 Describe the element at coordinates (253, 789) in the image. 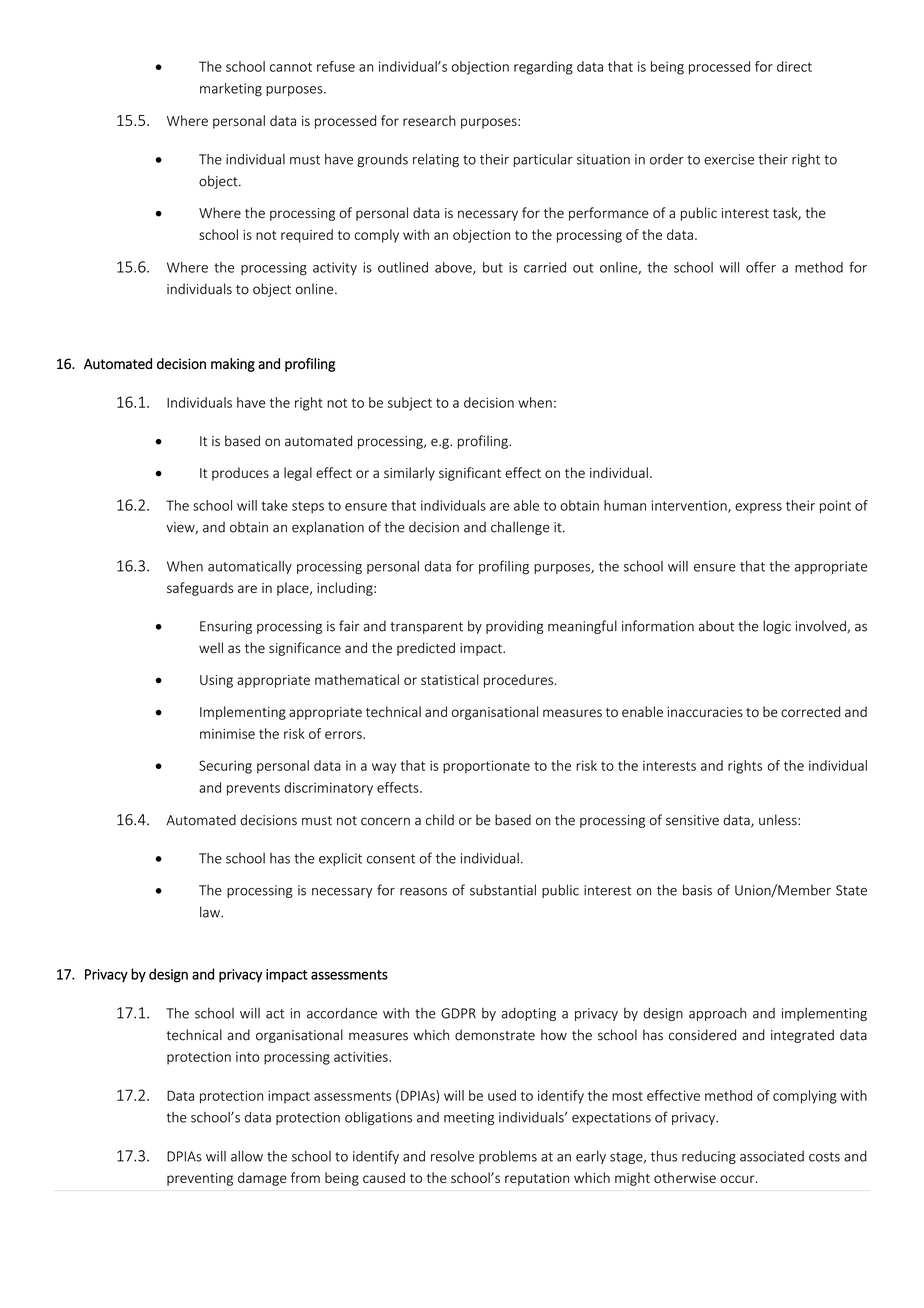

I see `prevents` at that location.
